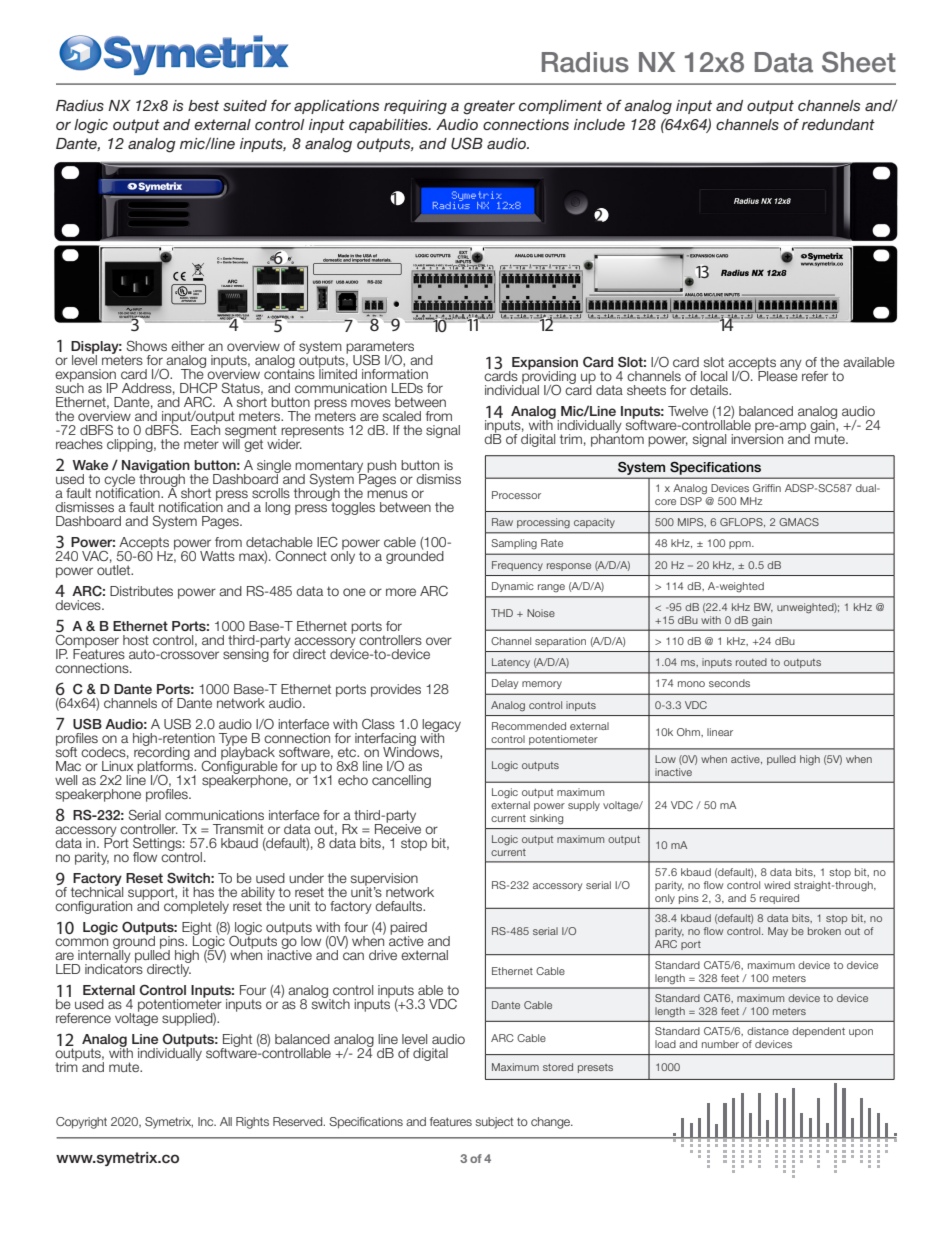 The height and width of the document is (1233, 952). I want to click on routed, so click(751, 662).
